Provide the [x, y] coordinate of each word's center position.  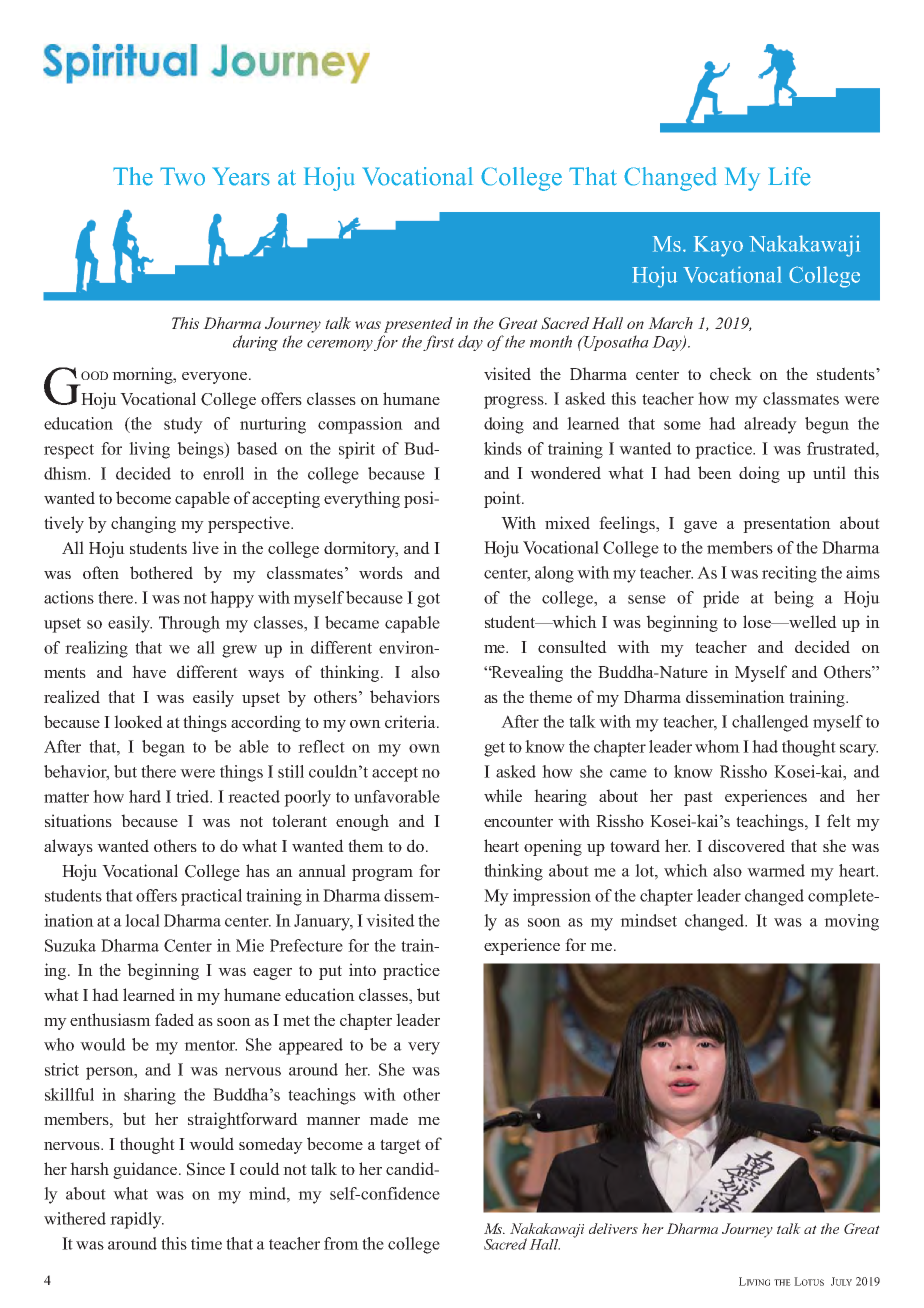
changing [143, 524]
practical [211, 897]
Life [789, 176]
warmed [776, 870]
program [382, 875]
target [400, 1146]
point [503, 499]
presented [418, 325]
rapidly [137, 1220]
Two [182, 176]
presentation [787, 524]
